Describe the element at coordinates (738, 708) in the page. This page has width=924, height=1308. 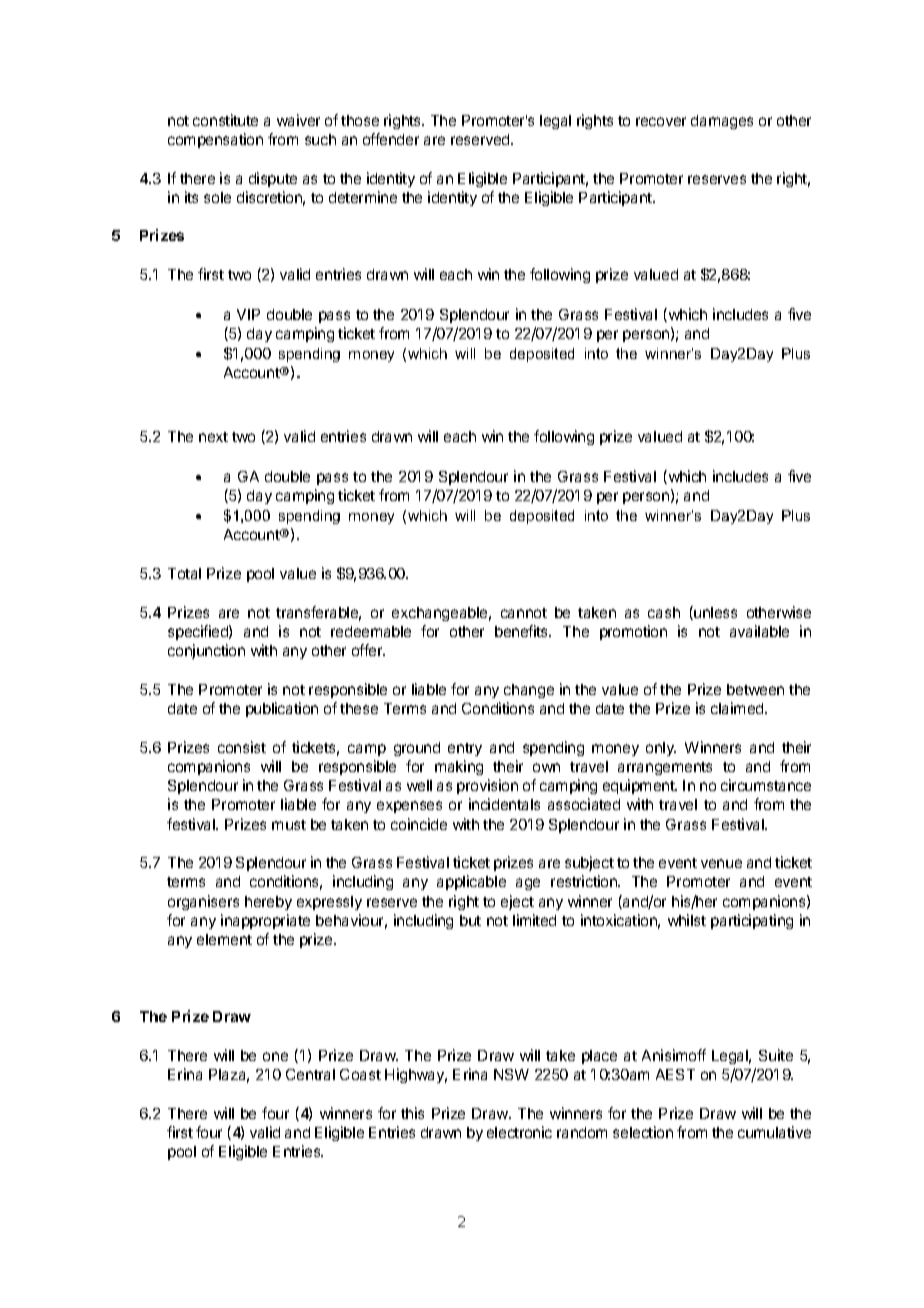
I see `claimed` at that location.
